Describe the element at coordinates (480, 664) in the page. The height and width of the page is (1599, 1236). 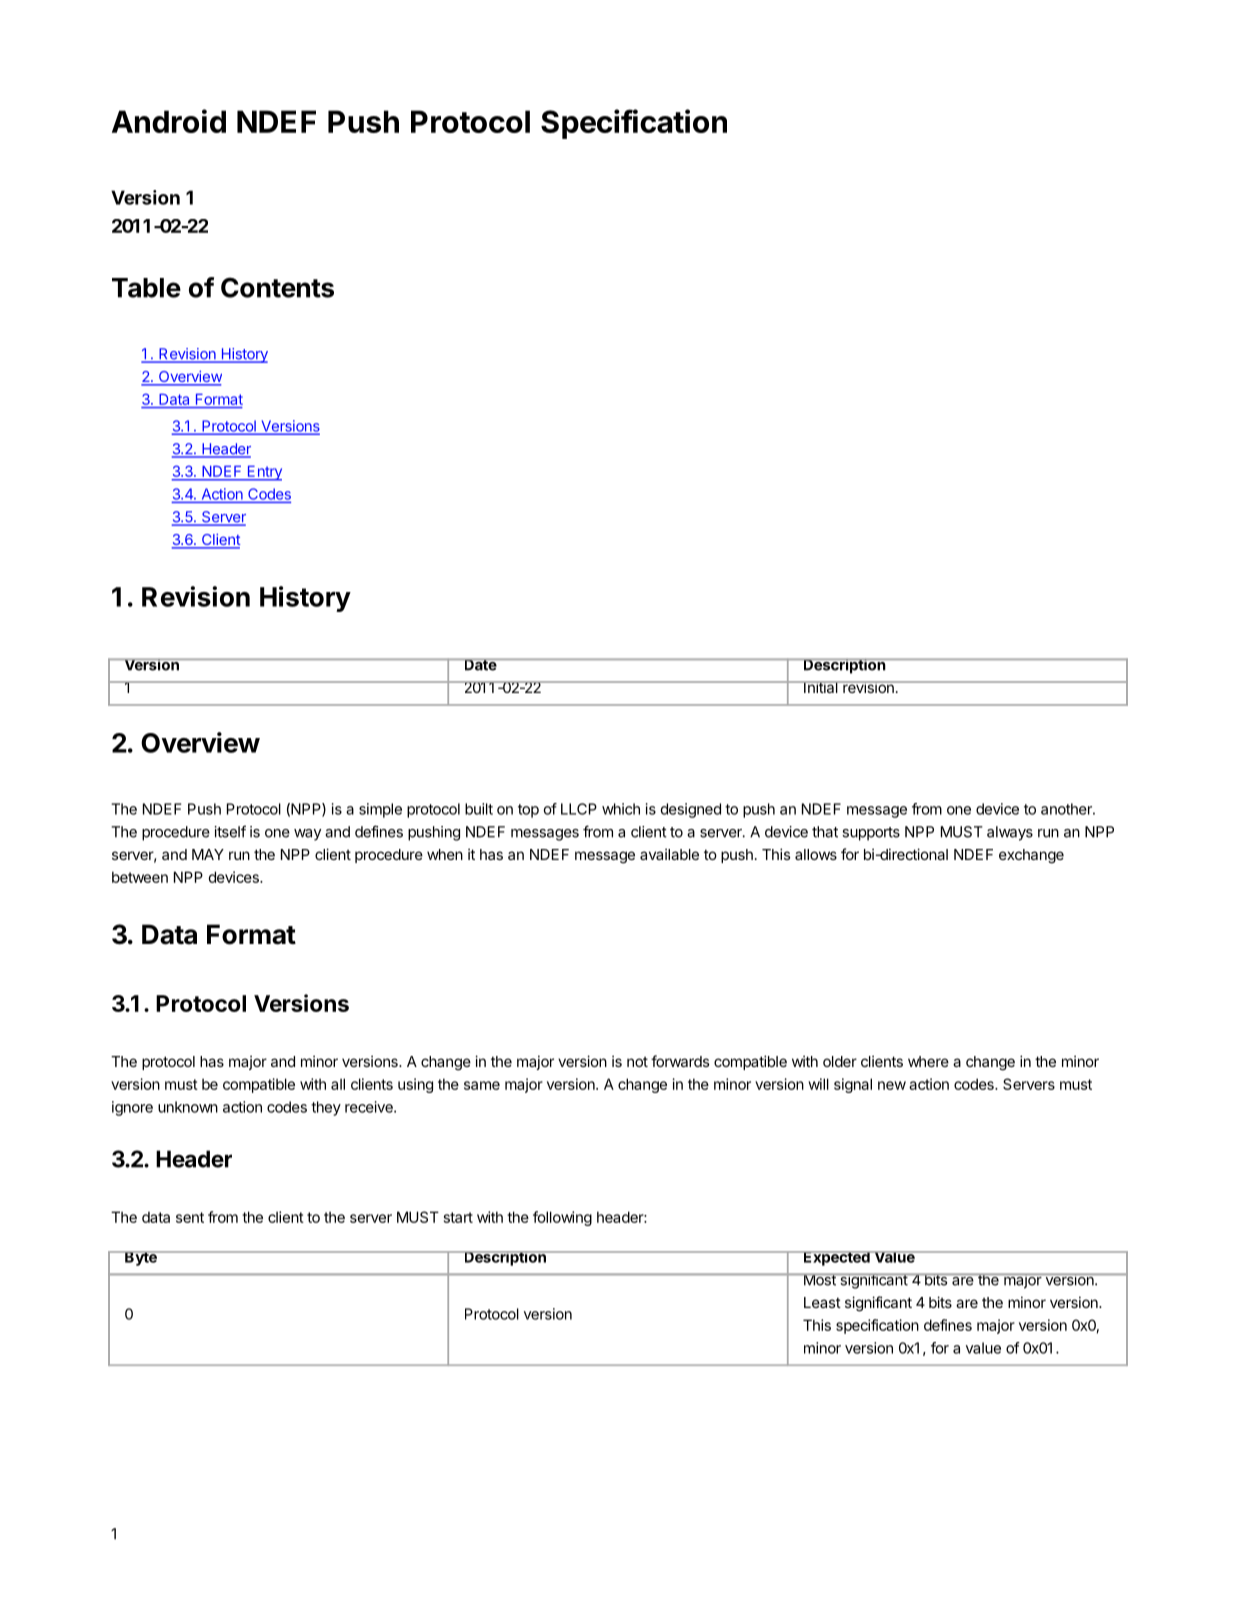
I see `Date` at that location.
